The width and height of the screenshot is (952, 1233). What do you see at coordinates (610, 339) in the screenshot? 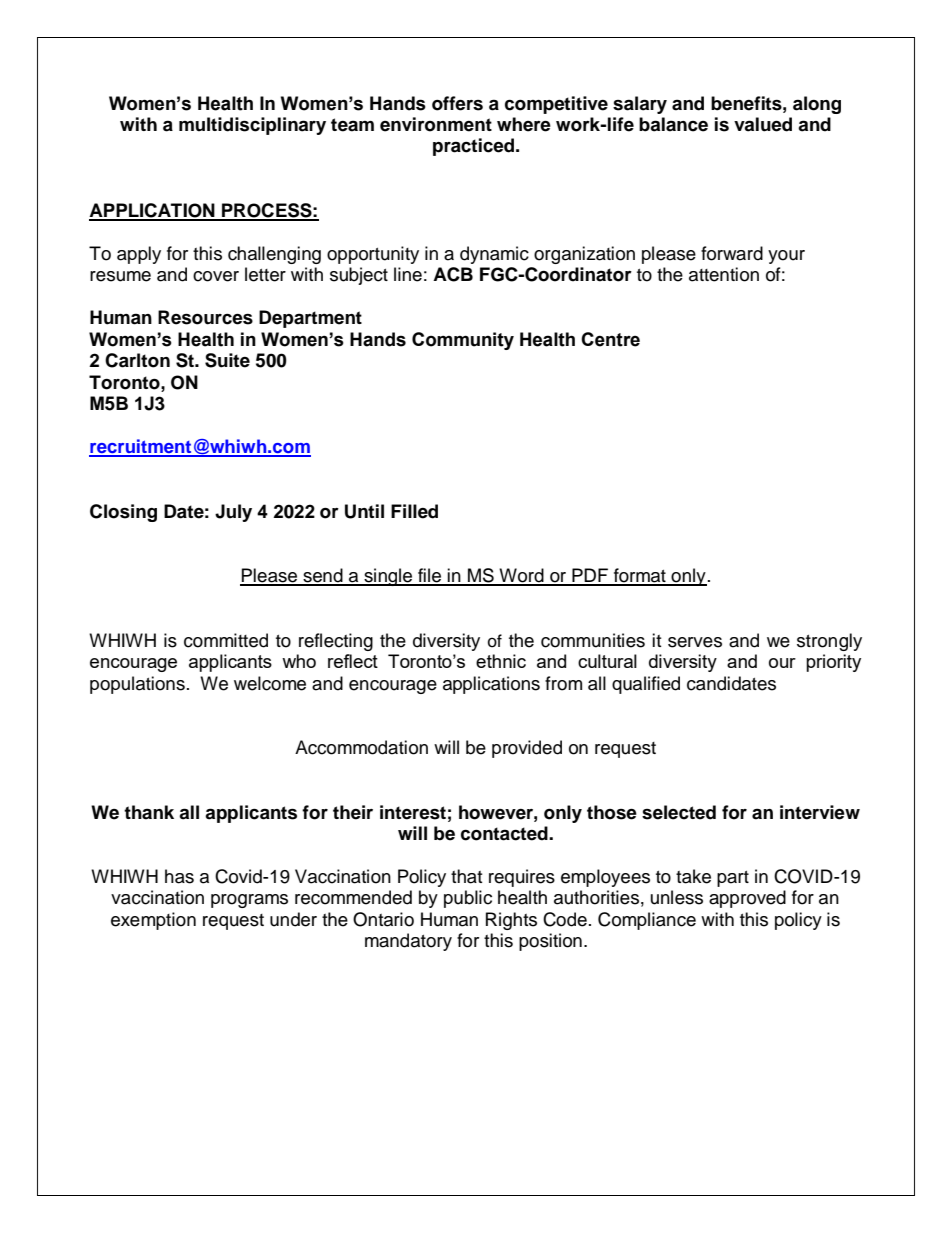
I see `Centre` at bounding box center [610, 339].
